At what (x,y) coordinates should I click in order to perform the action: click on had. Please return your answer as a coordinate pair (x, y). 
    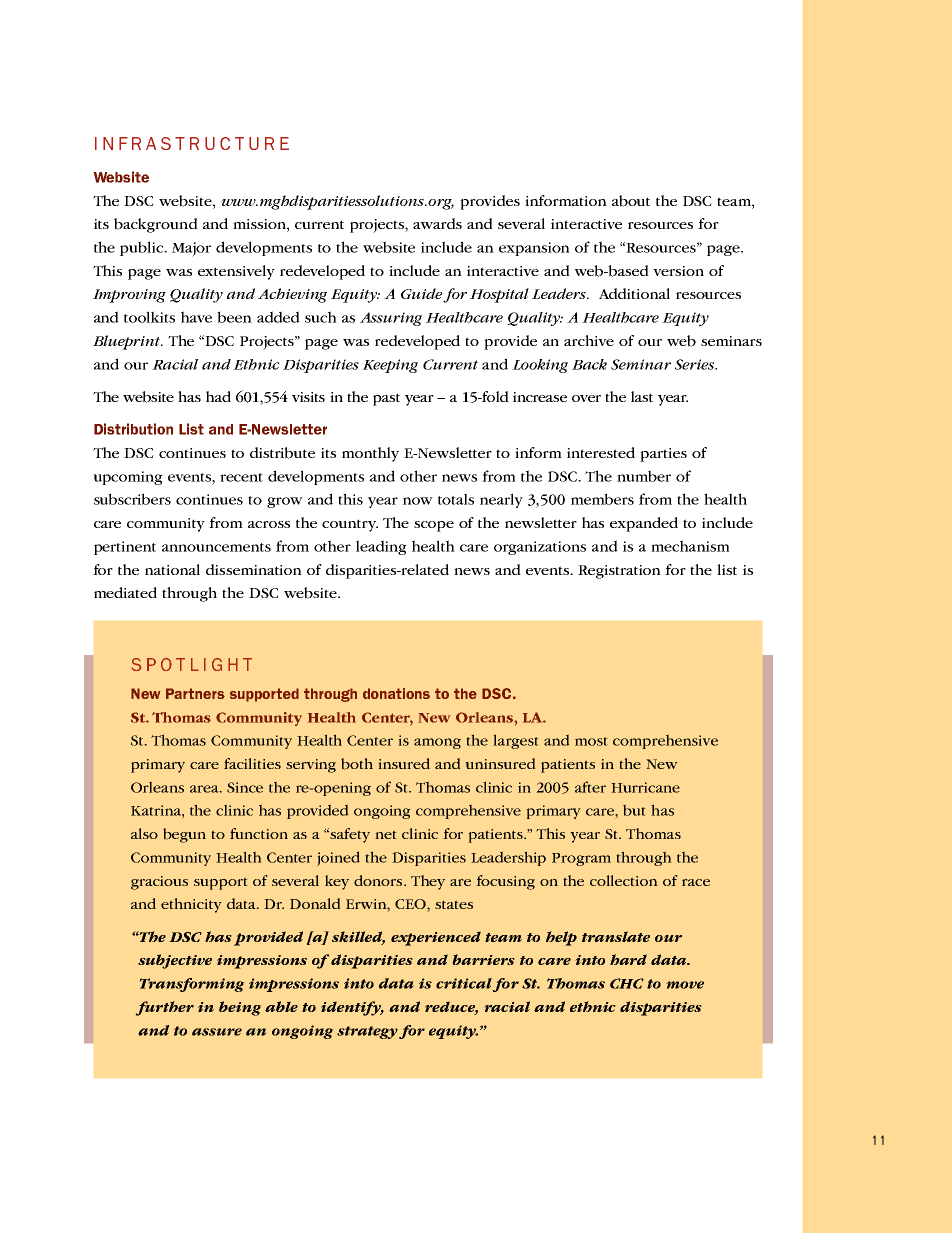
    Looking at the image, I should click on (218, 396).
